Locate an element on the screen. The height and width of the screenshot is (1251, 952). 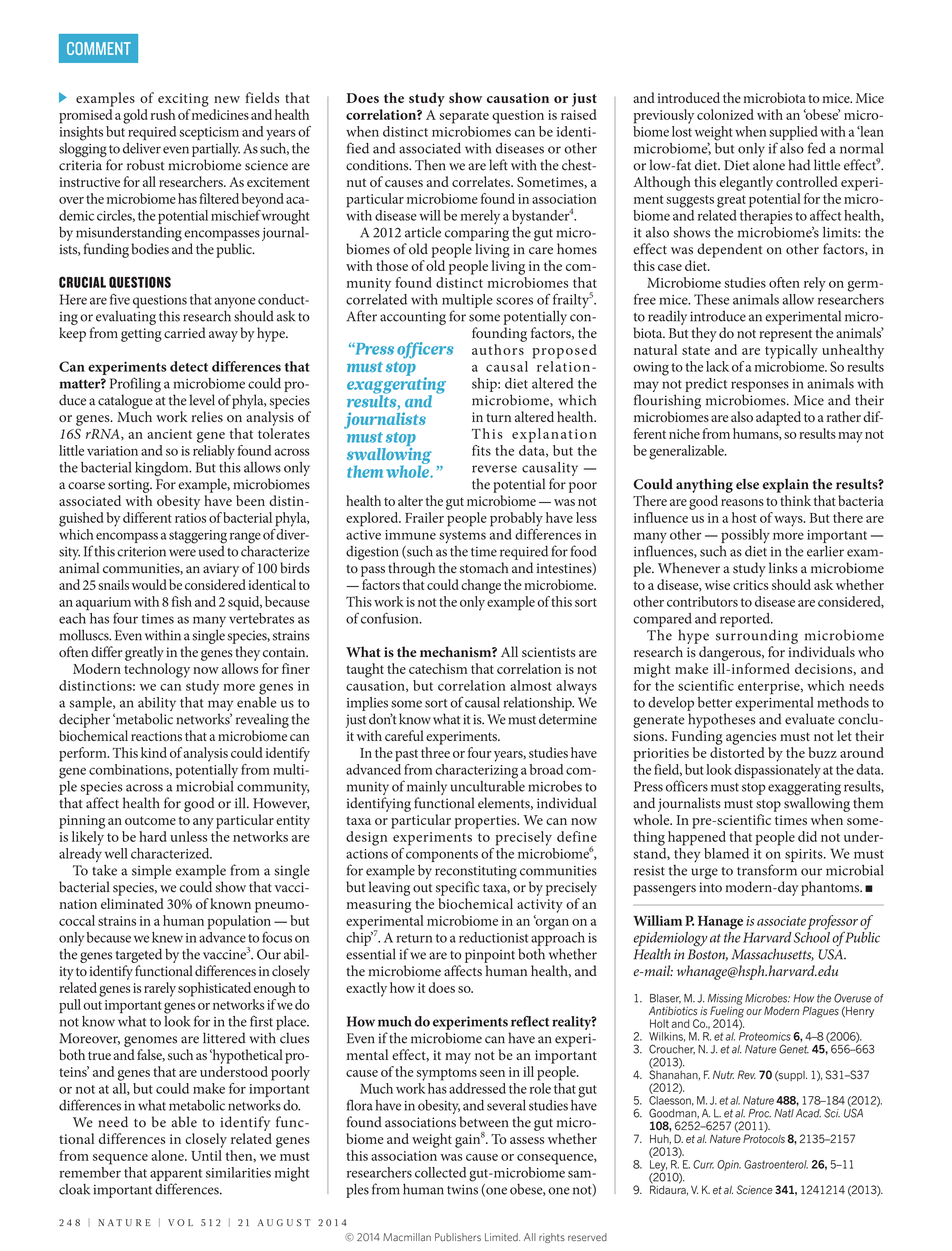
colonized is located at coordinates (725, 114).
